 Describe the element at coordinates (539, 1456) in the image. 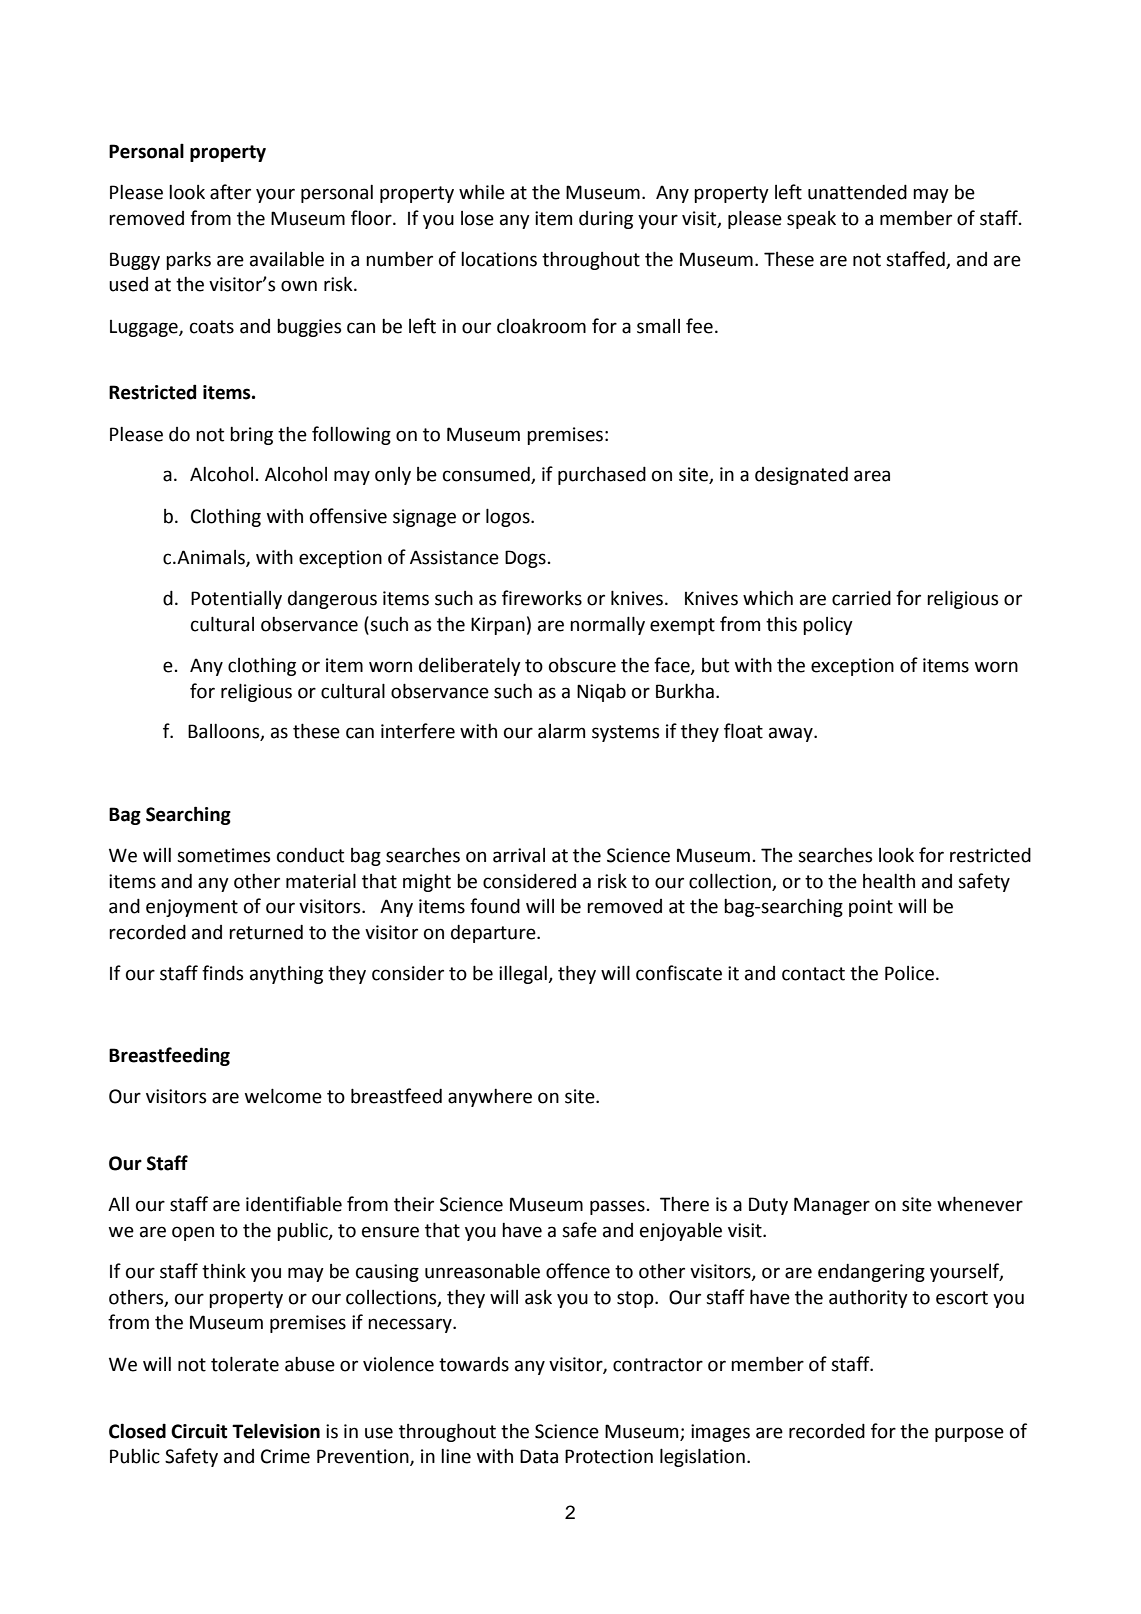

I see `Data` at that location.
